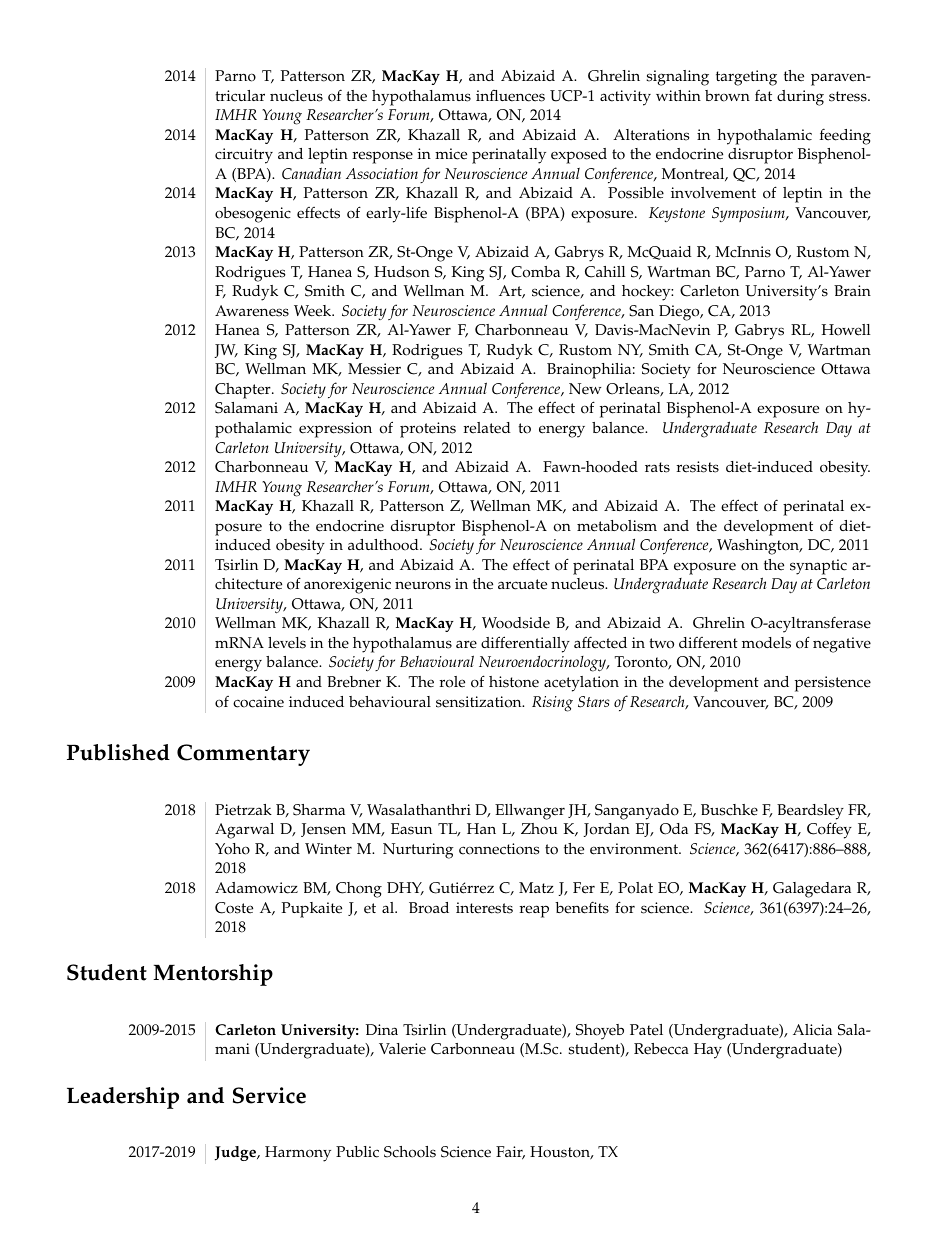  I want to click on Zhou, so click(539, 829).
